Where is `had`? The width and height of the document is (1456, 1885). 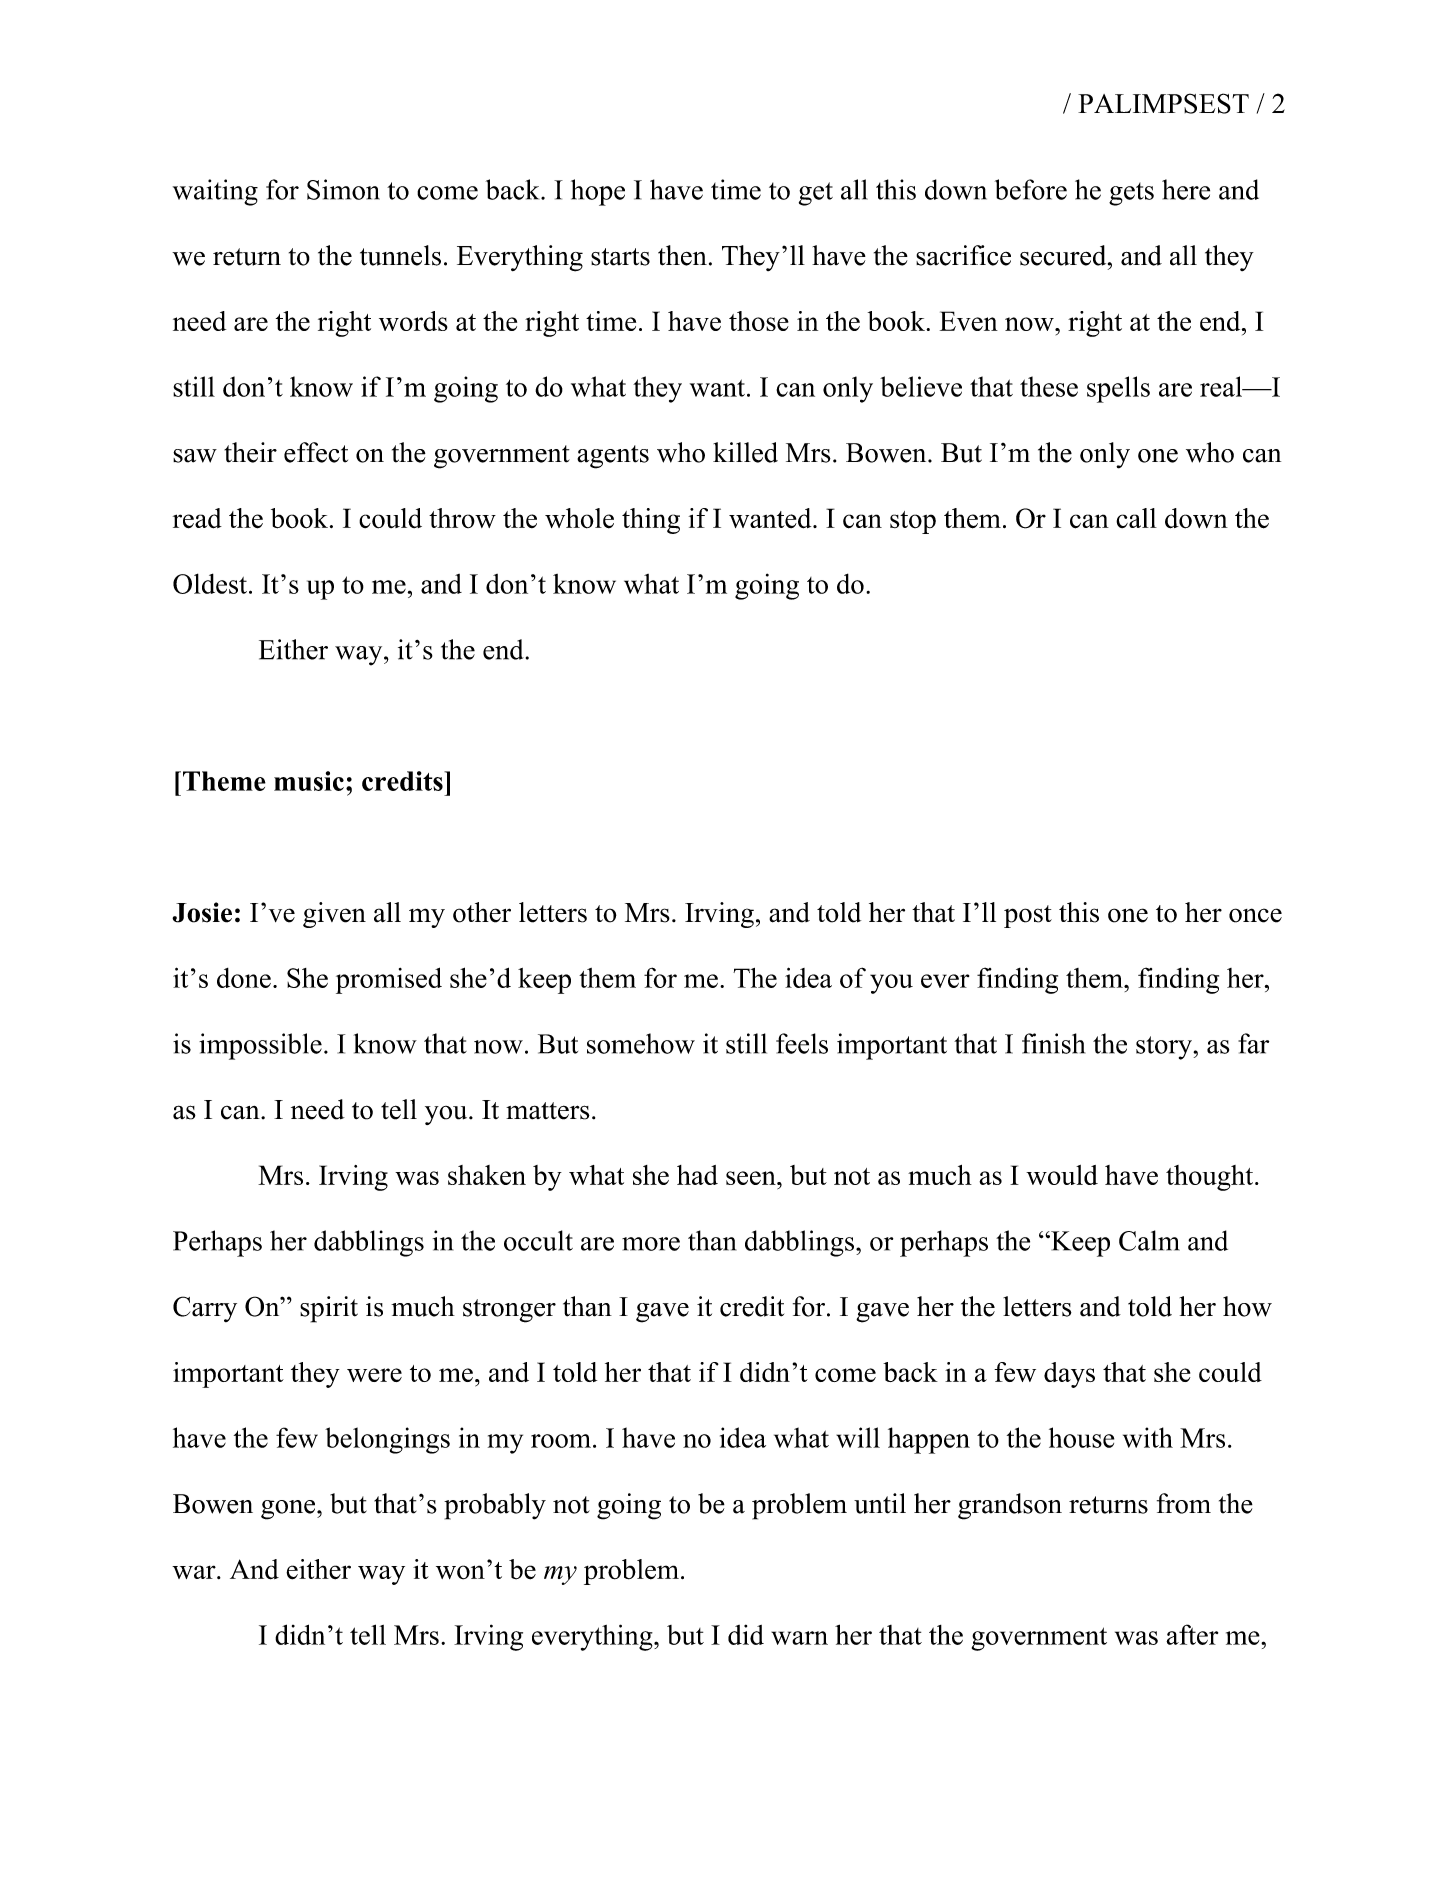 had is located at coordinates (697, 1175).
